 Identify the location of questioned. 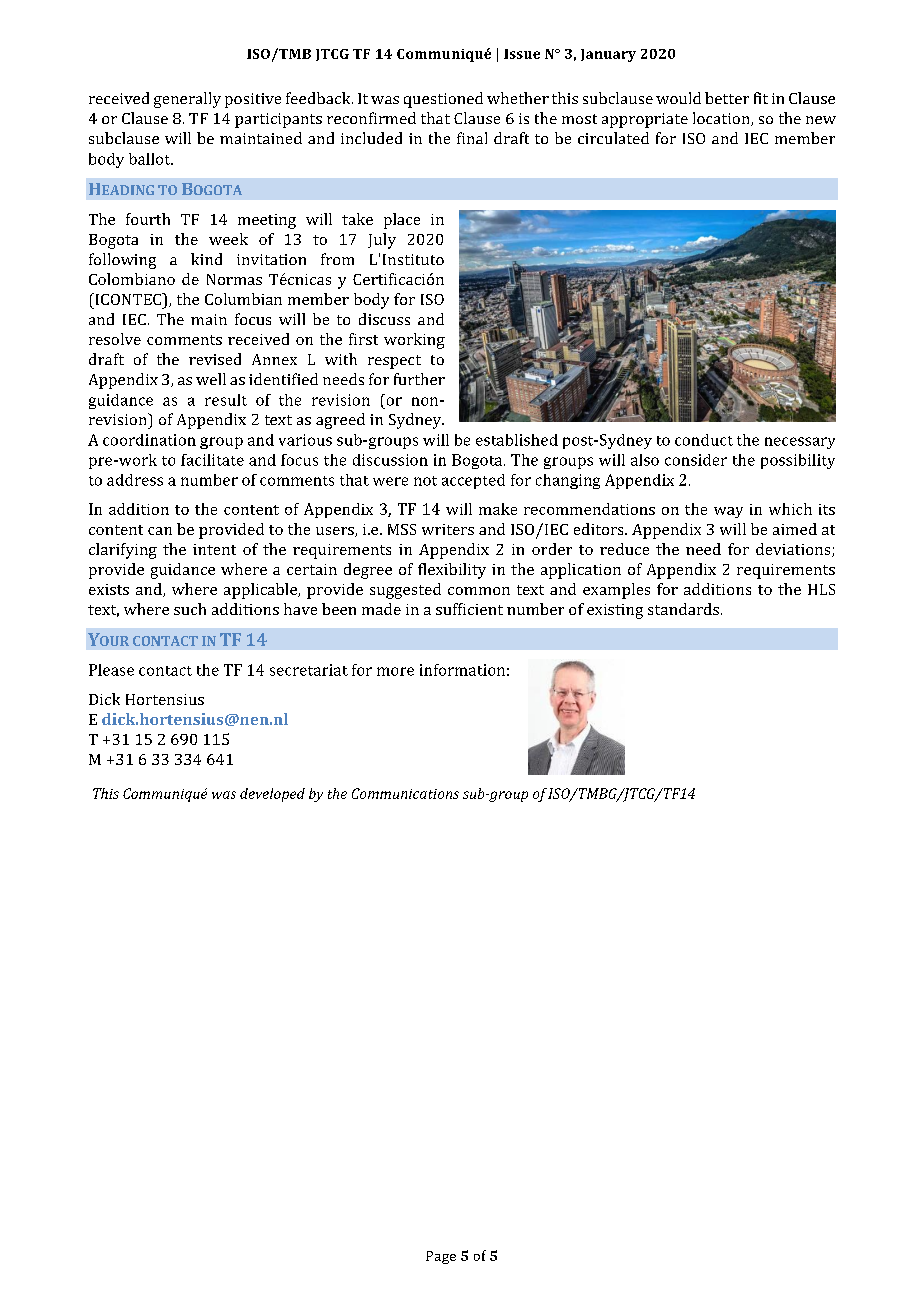
(443, 100).
